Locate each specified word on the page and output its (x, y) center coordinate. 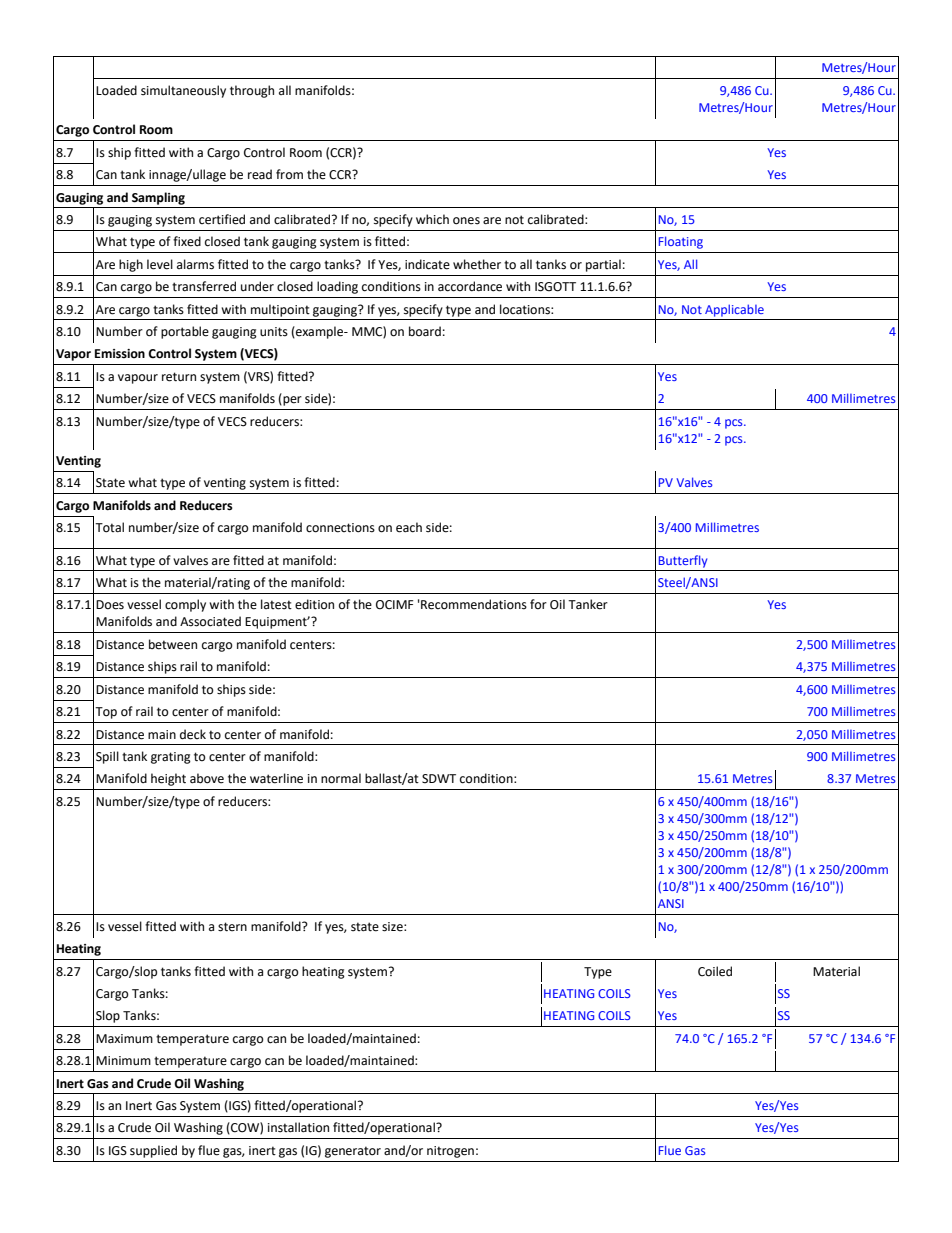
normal (341, 778)
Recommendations (473, 604)
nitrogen (450, 1152)
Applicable (734, 310)
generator (353, 1152)
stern (232, 927)
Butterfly (683, 561)
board (425, 331)
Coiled (715, 971)
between (173, 644)
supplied (153, 1151)
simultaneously (183, 91)
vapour (138, 379)
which (432, 219)
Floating (681, 242)
